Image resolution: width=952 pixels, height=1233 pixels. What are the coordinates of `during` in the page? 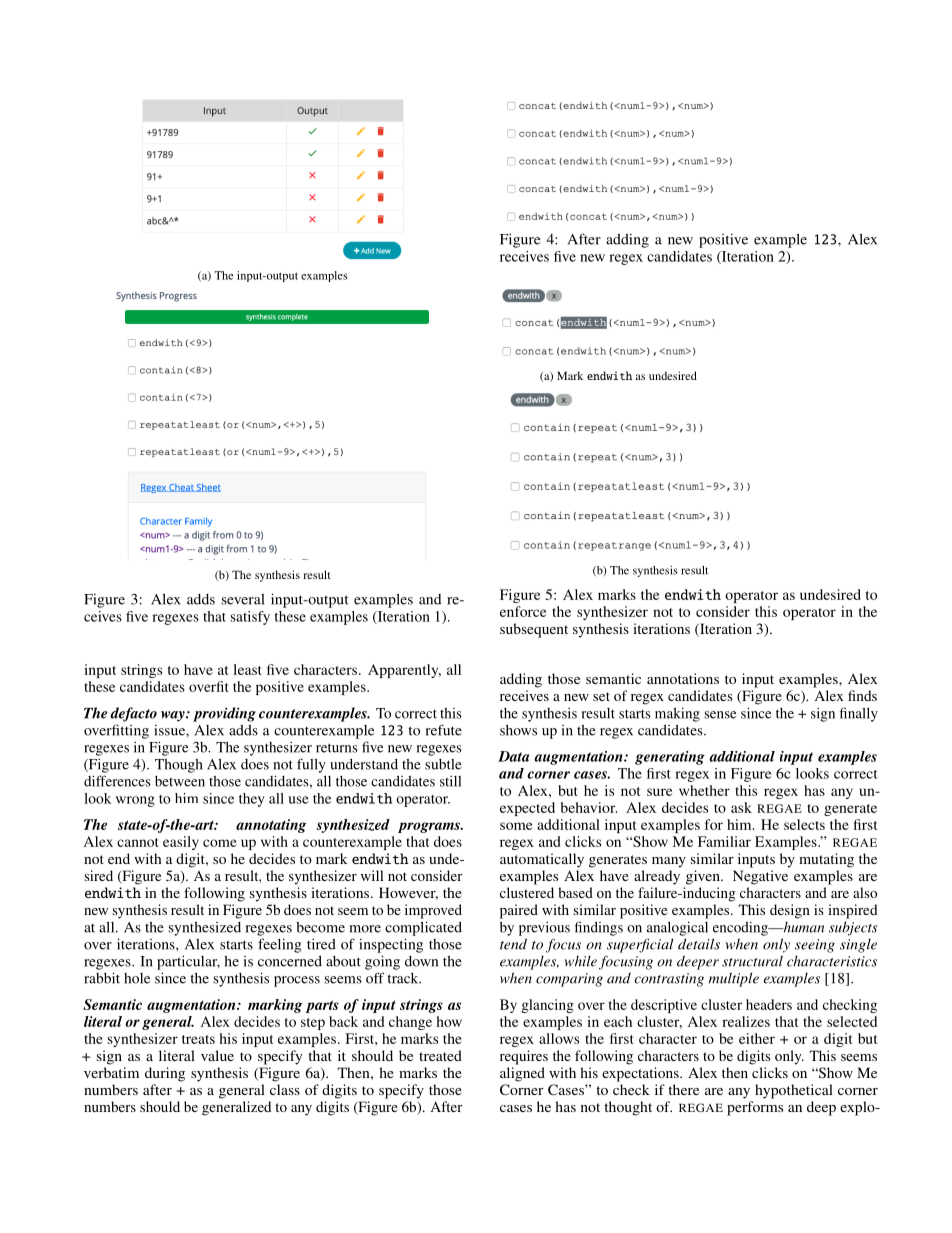 It's located at (165, 1074).
